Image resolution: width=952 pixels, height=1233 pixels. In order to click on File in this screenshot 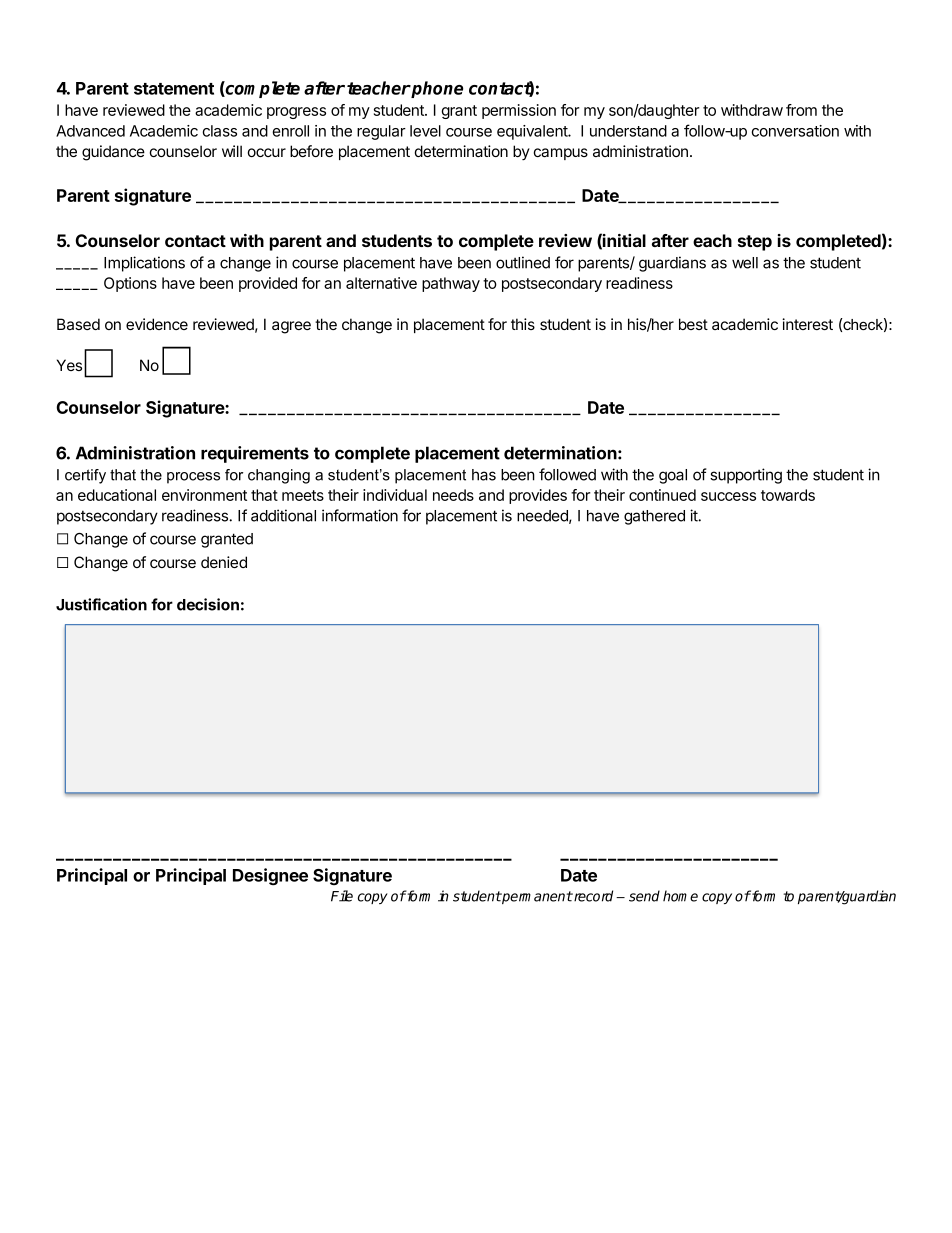, I will do `click(342, 896)`.
